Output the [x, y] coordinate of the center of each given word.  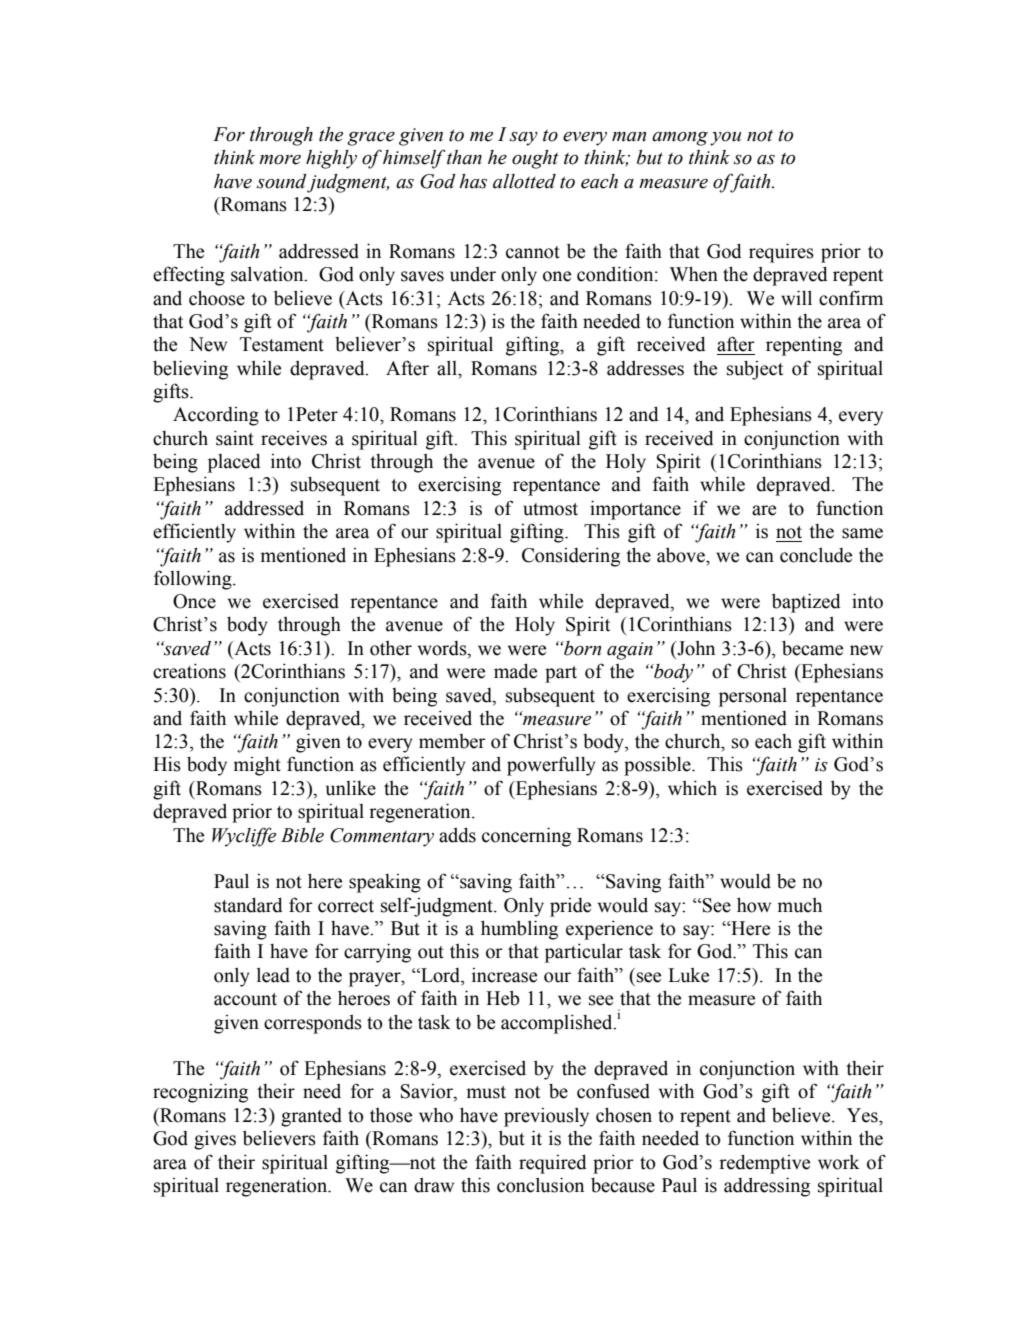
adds [457, 835]
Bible [302, 835]
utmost [550, 509]
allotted [524, 181]
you [725, 139]
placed [234, 463]
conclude [816, 555]
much [800, 905]
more [280, 160]
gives [215, 1140]
